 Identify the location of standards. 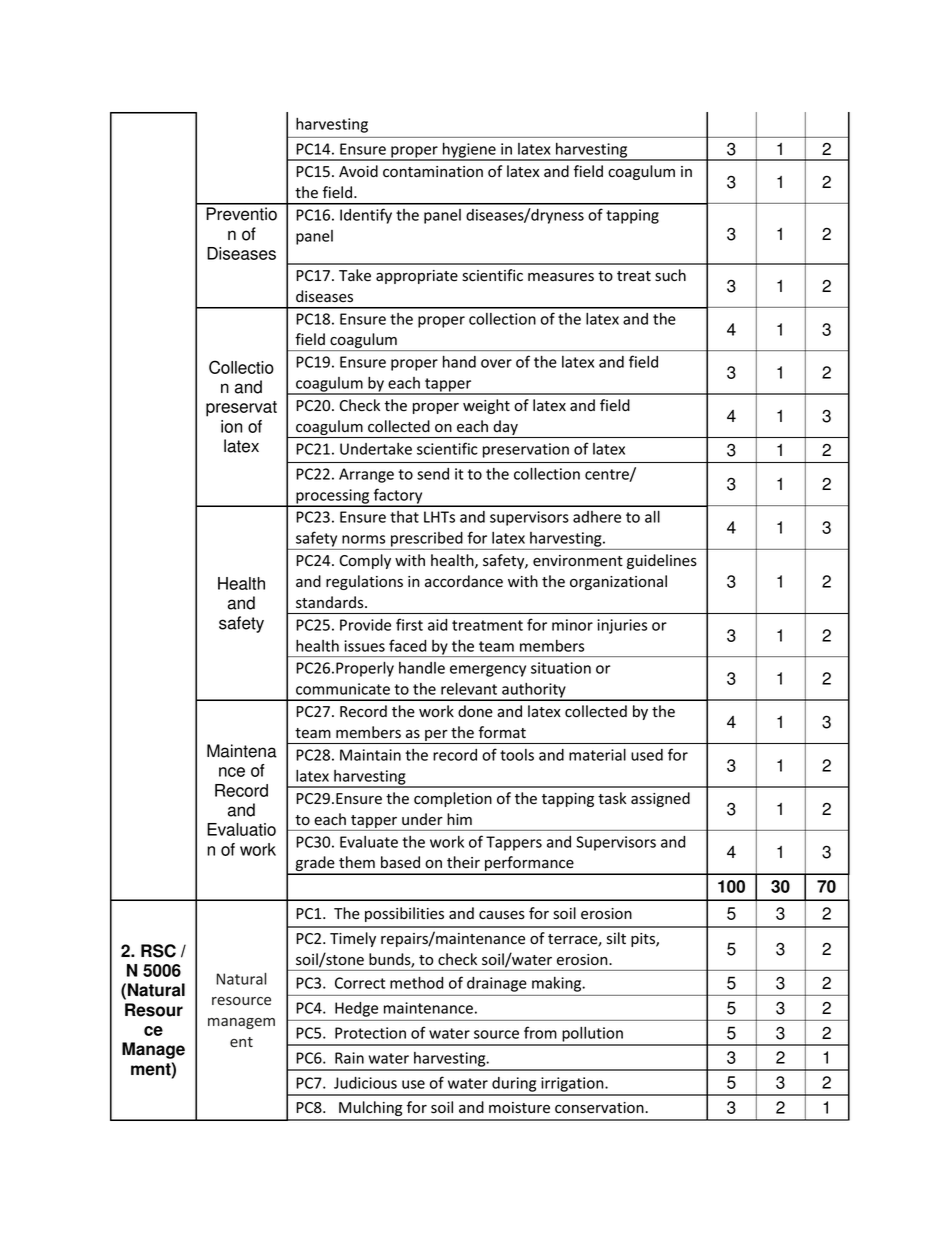
(331, 602).
